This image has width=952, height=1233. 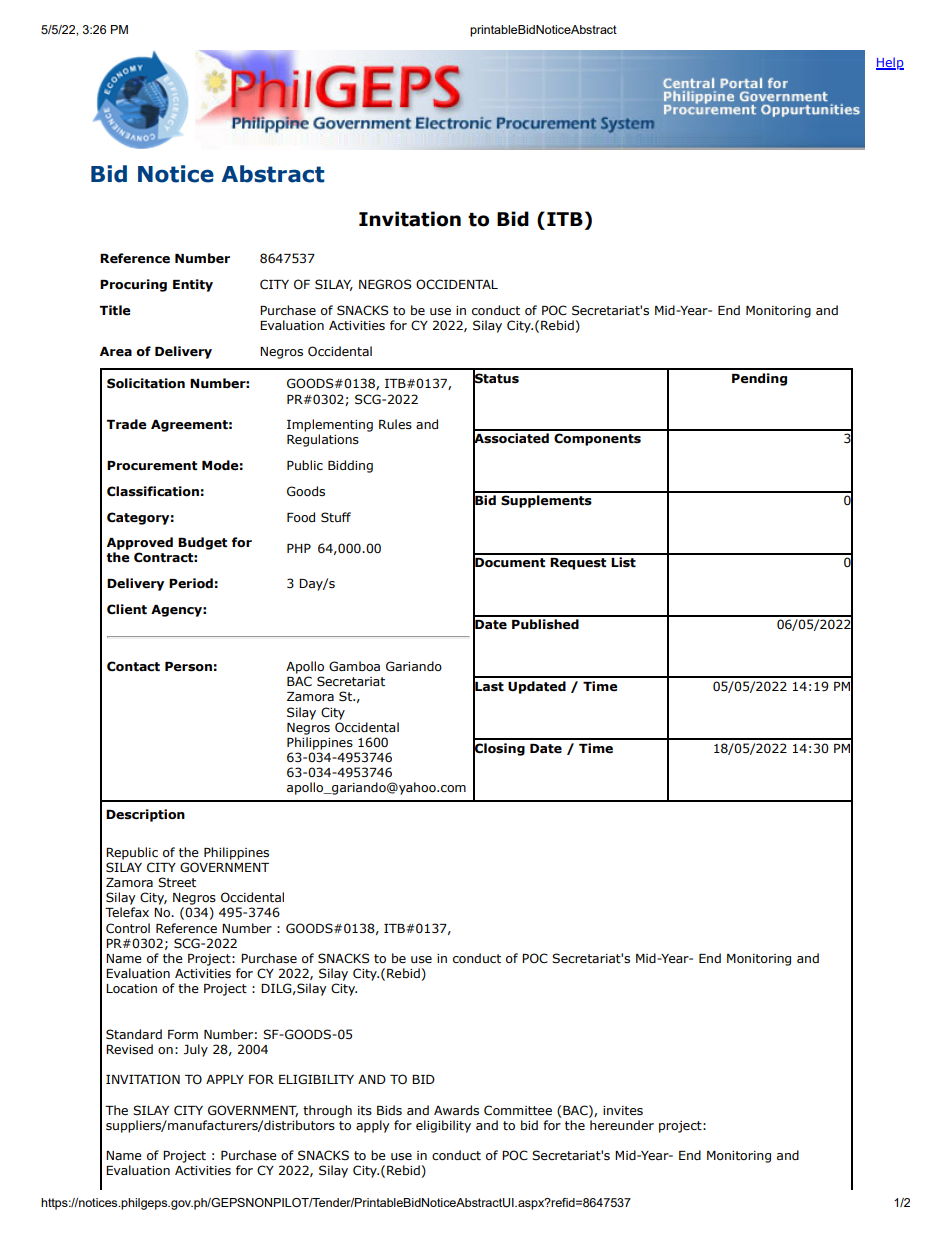 What do you see at coordinates (890, 63) in the image?
I see `Help` at bounding box center [890, 63].
